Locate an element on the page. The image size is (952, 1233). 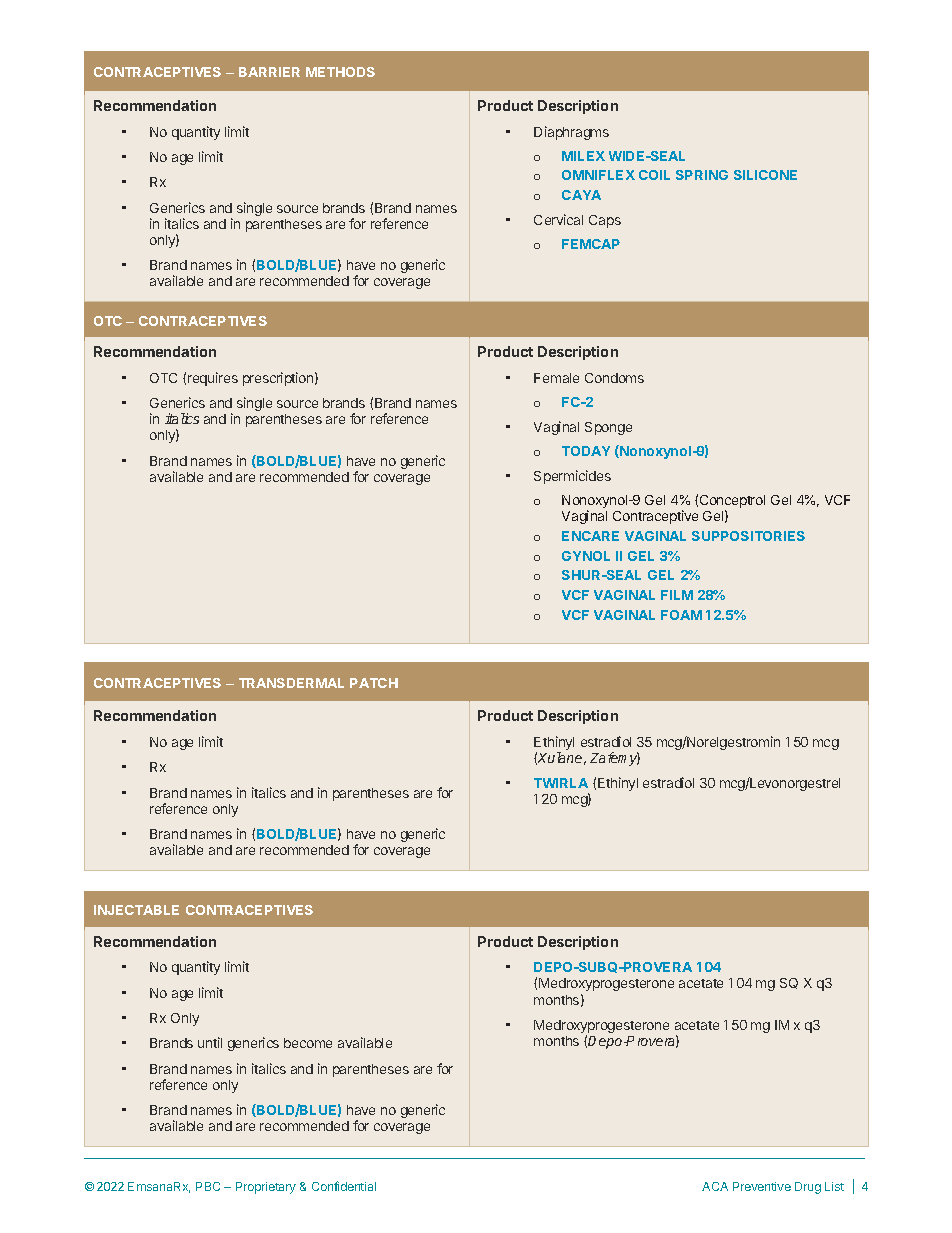
PBC is located at coordinates (208, 1186).
